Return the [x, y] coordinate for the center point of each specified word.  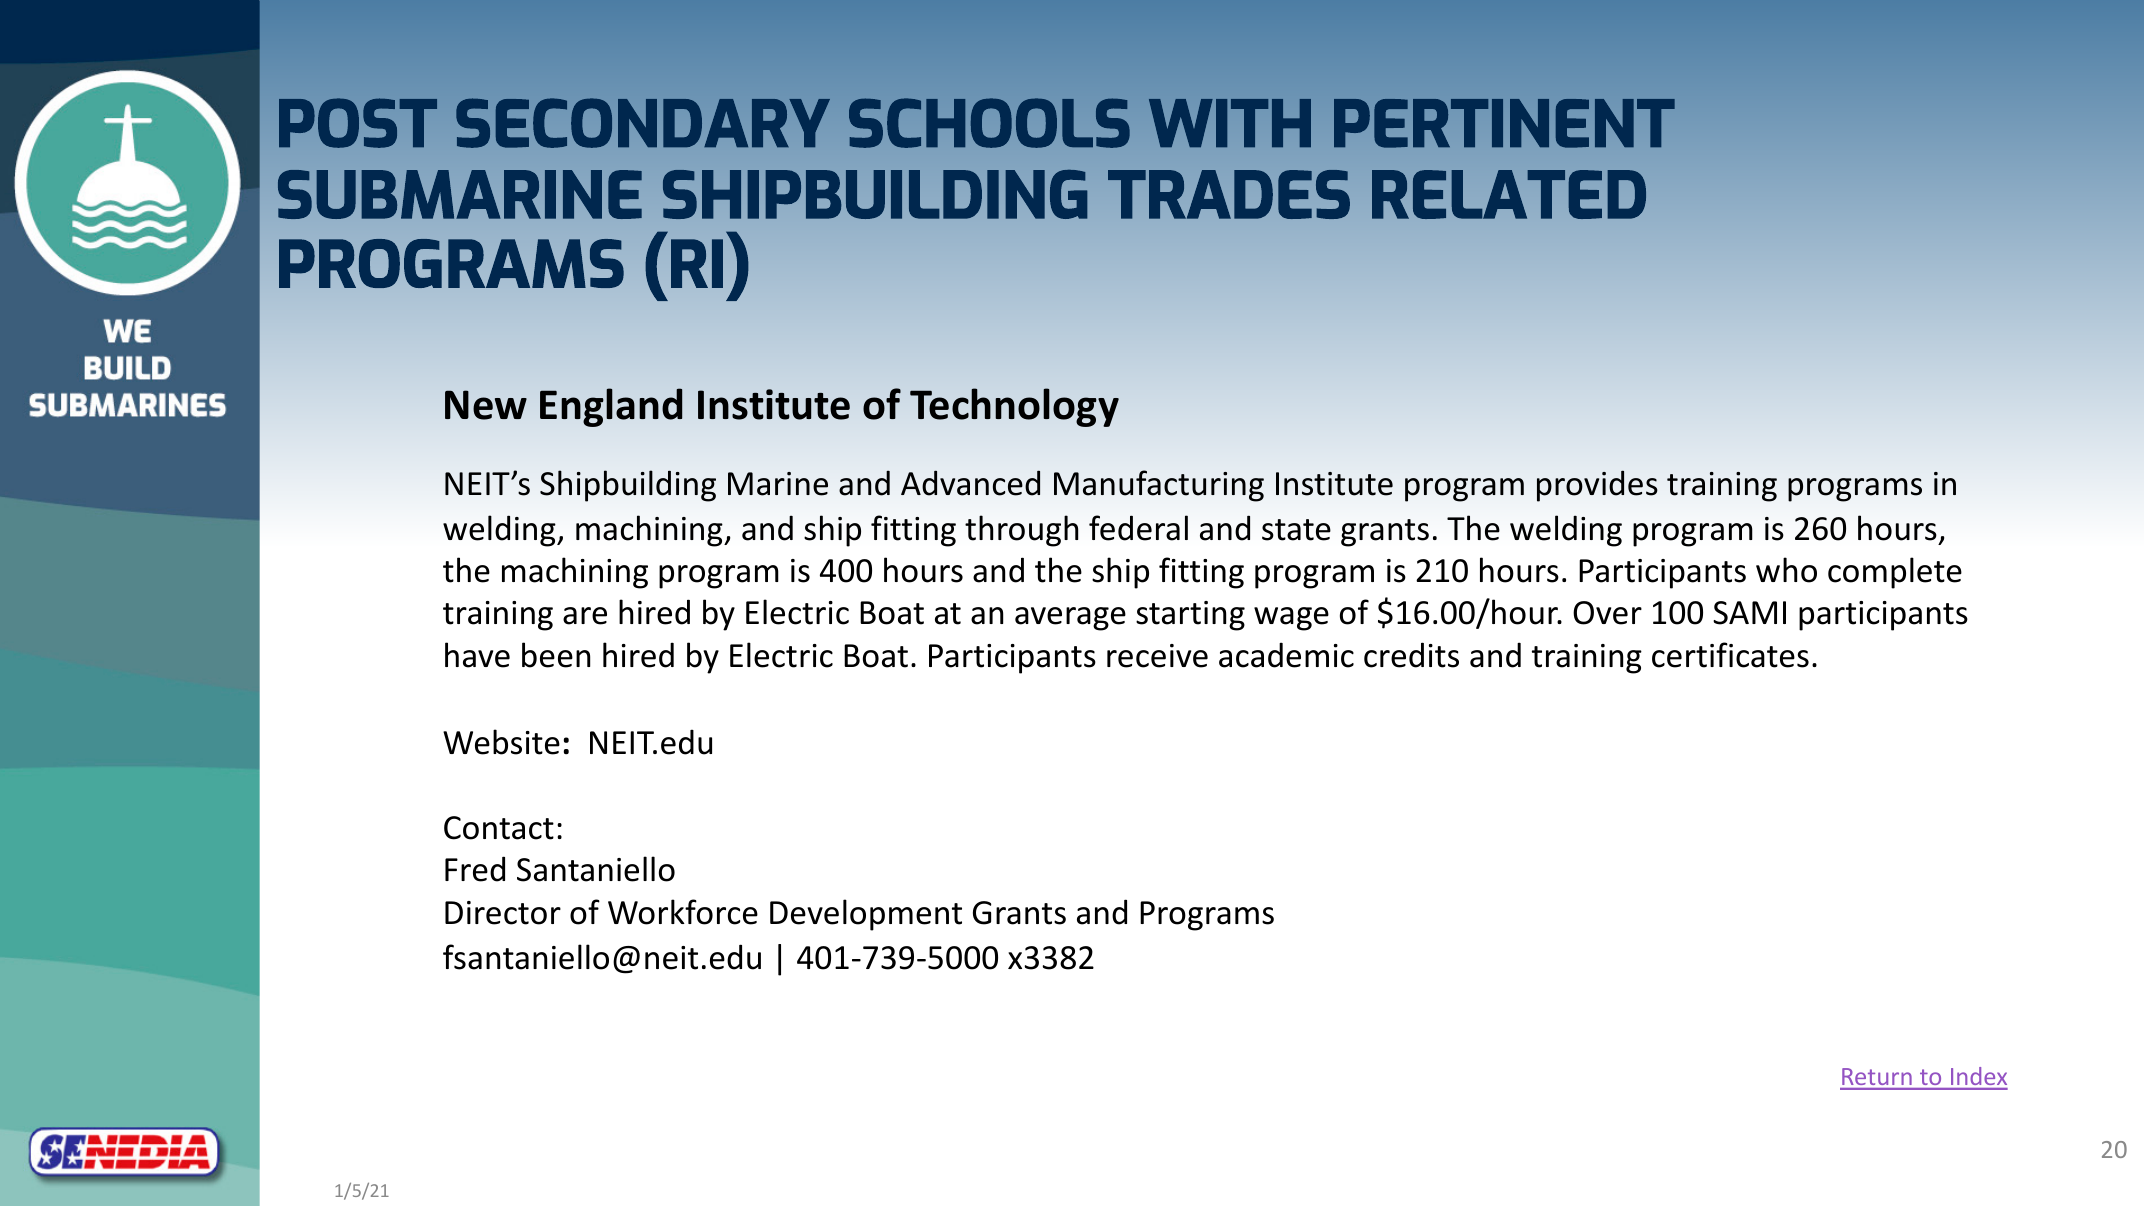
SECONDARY [643, 123]
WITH [1230, 123]
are [585, 616]
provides [1597, 486]
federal [1138, 528]
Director [503, 913]
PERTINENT [1504, 123]
